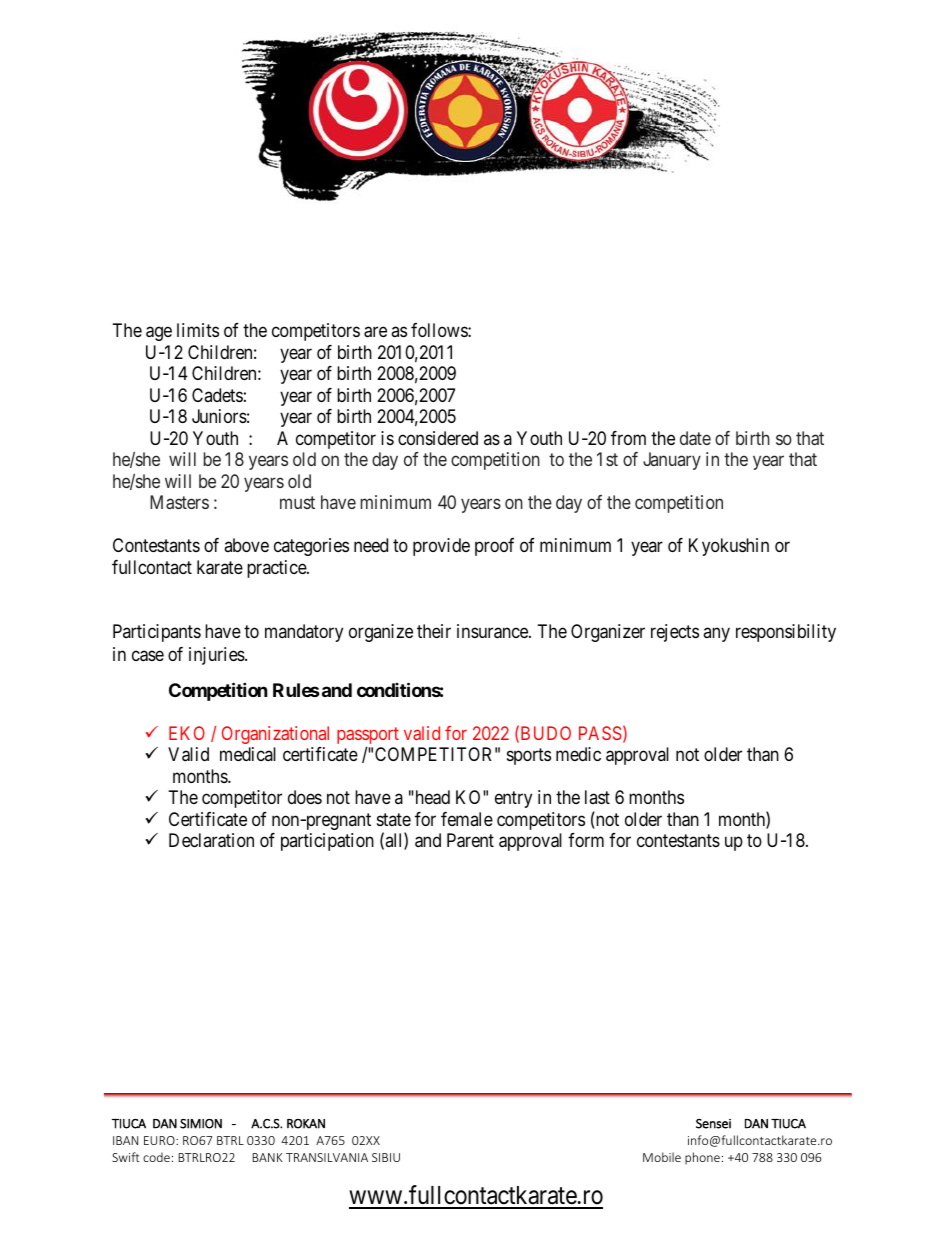 The image size is (952, 1233). I want to click on considered, so click(438, 438).
